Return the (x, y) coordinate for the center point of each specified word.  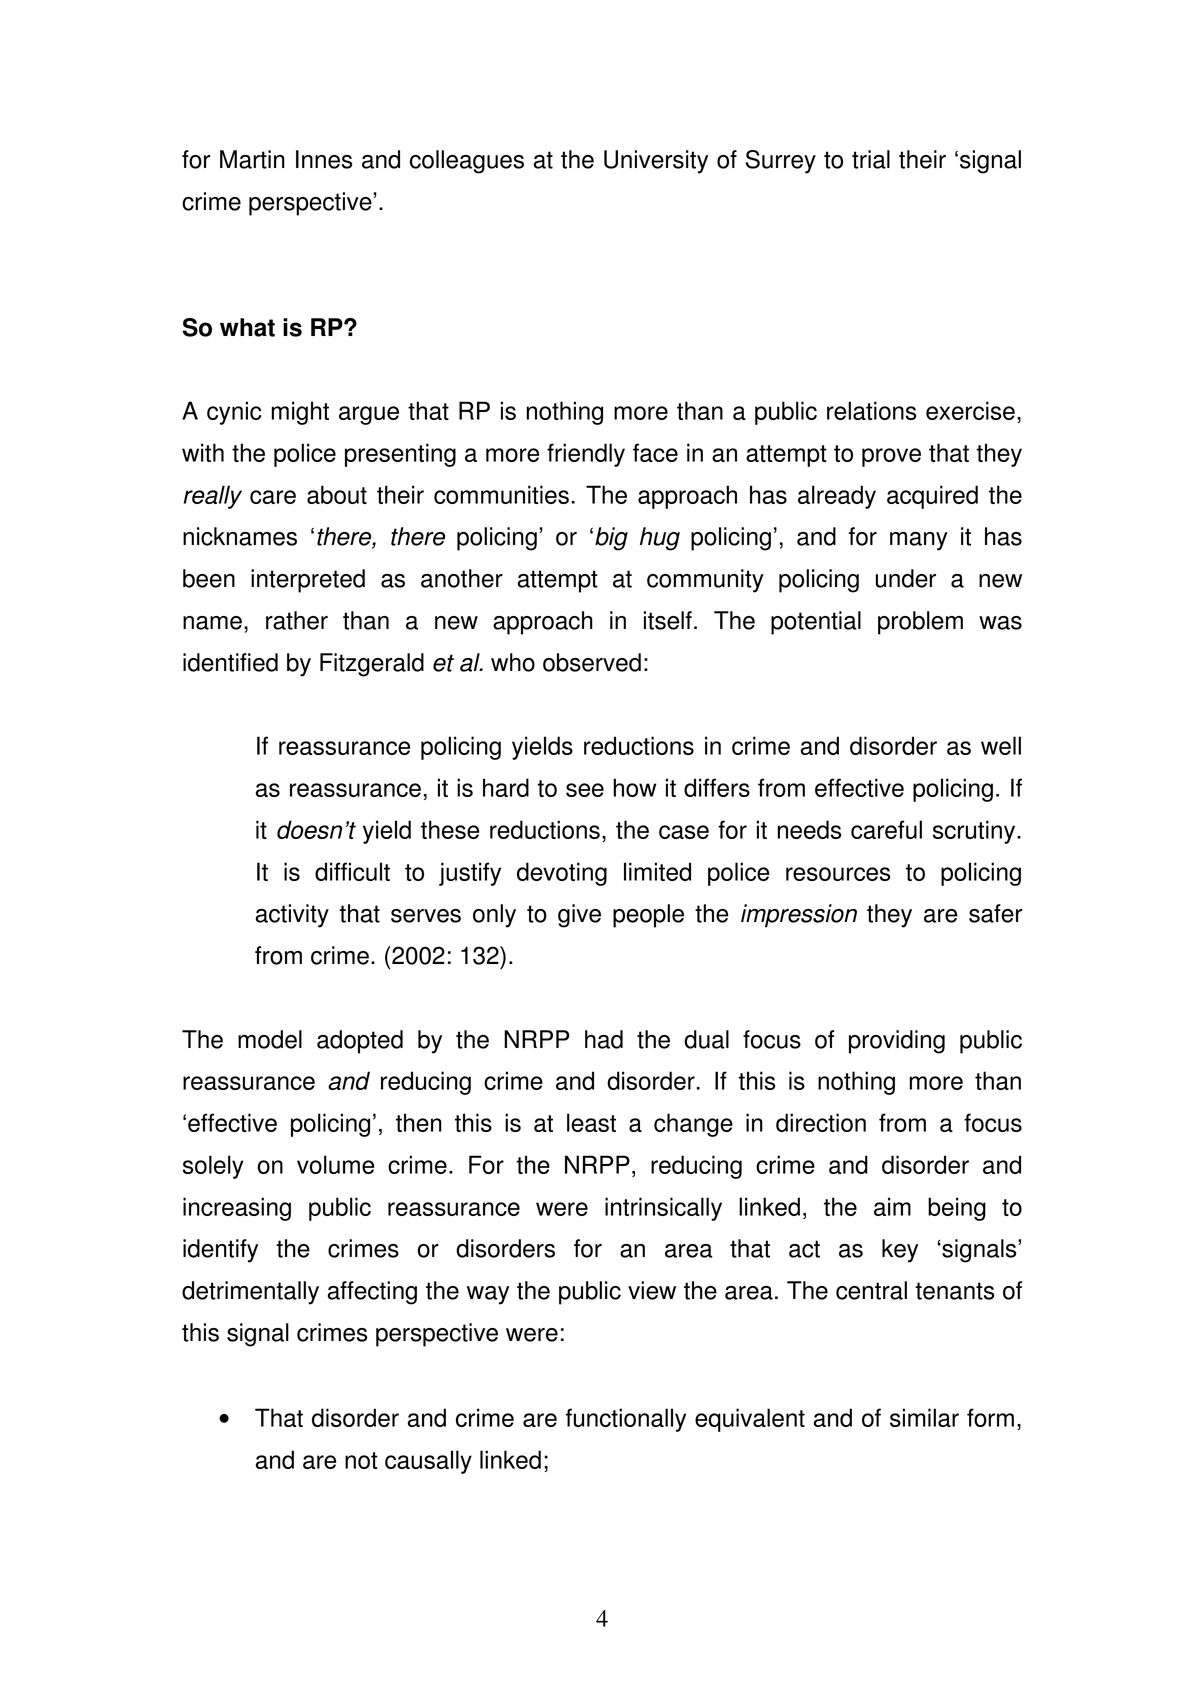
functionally (626, 1420)
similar (924, 1417)
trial (871, 159)
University (656, 162)
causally (428, 1462)
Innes (324, 159)
